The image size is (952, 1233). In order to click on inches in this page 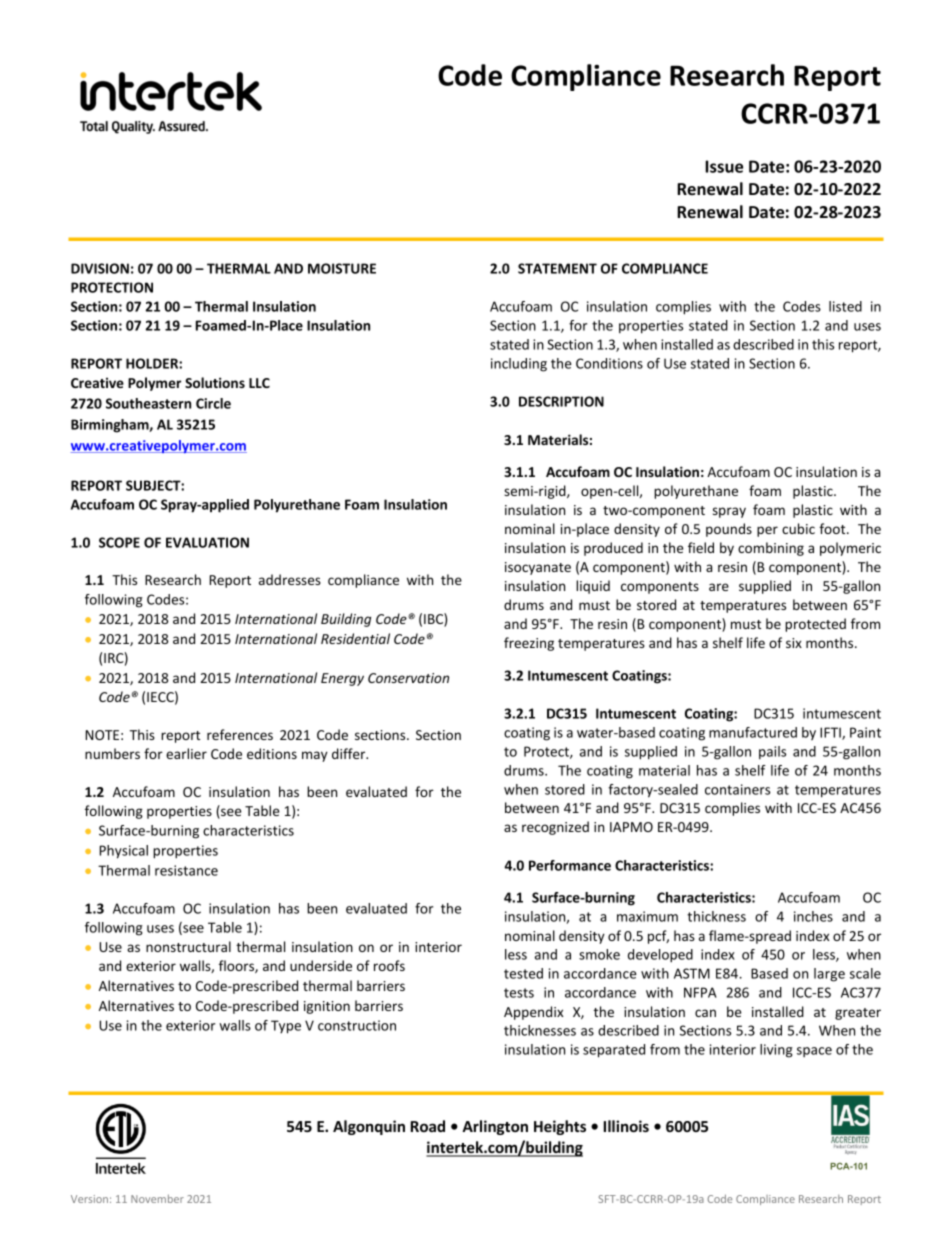, I will do `click(813, 916)`.
